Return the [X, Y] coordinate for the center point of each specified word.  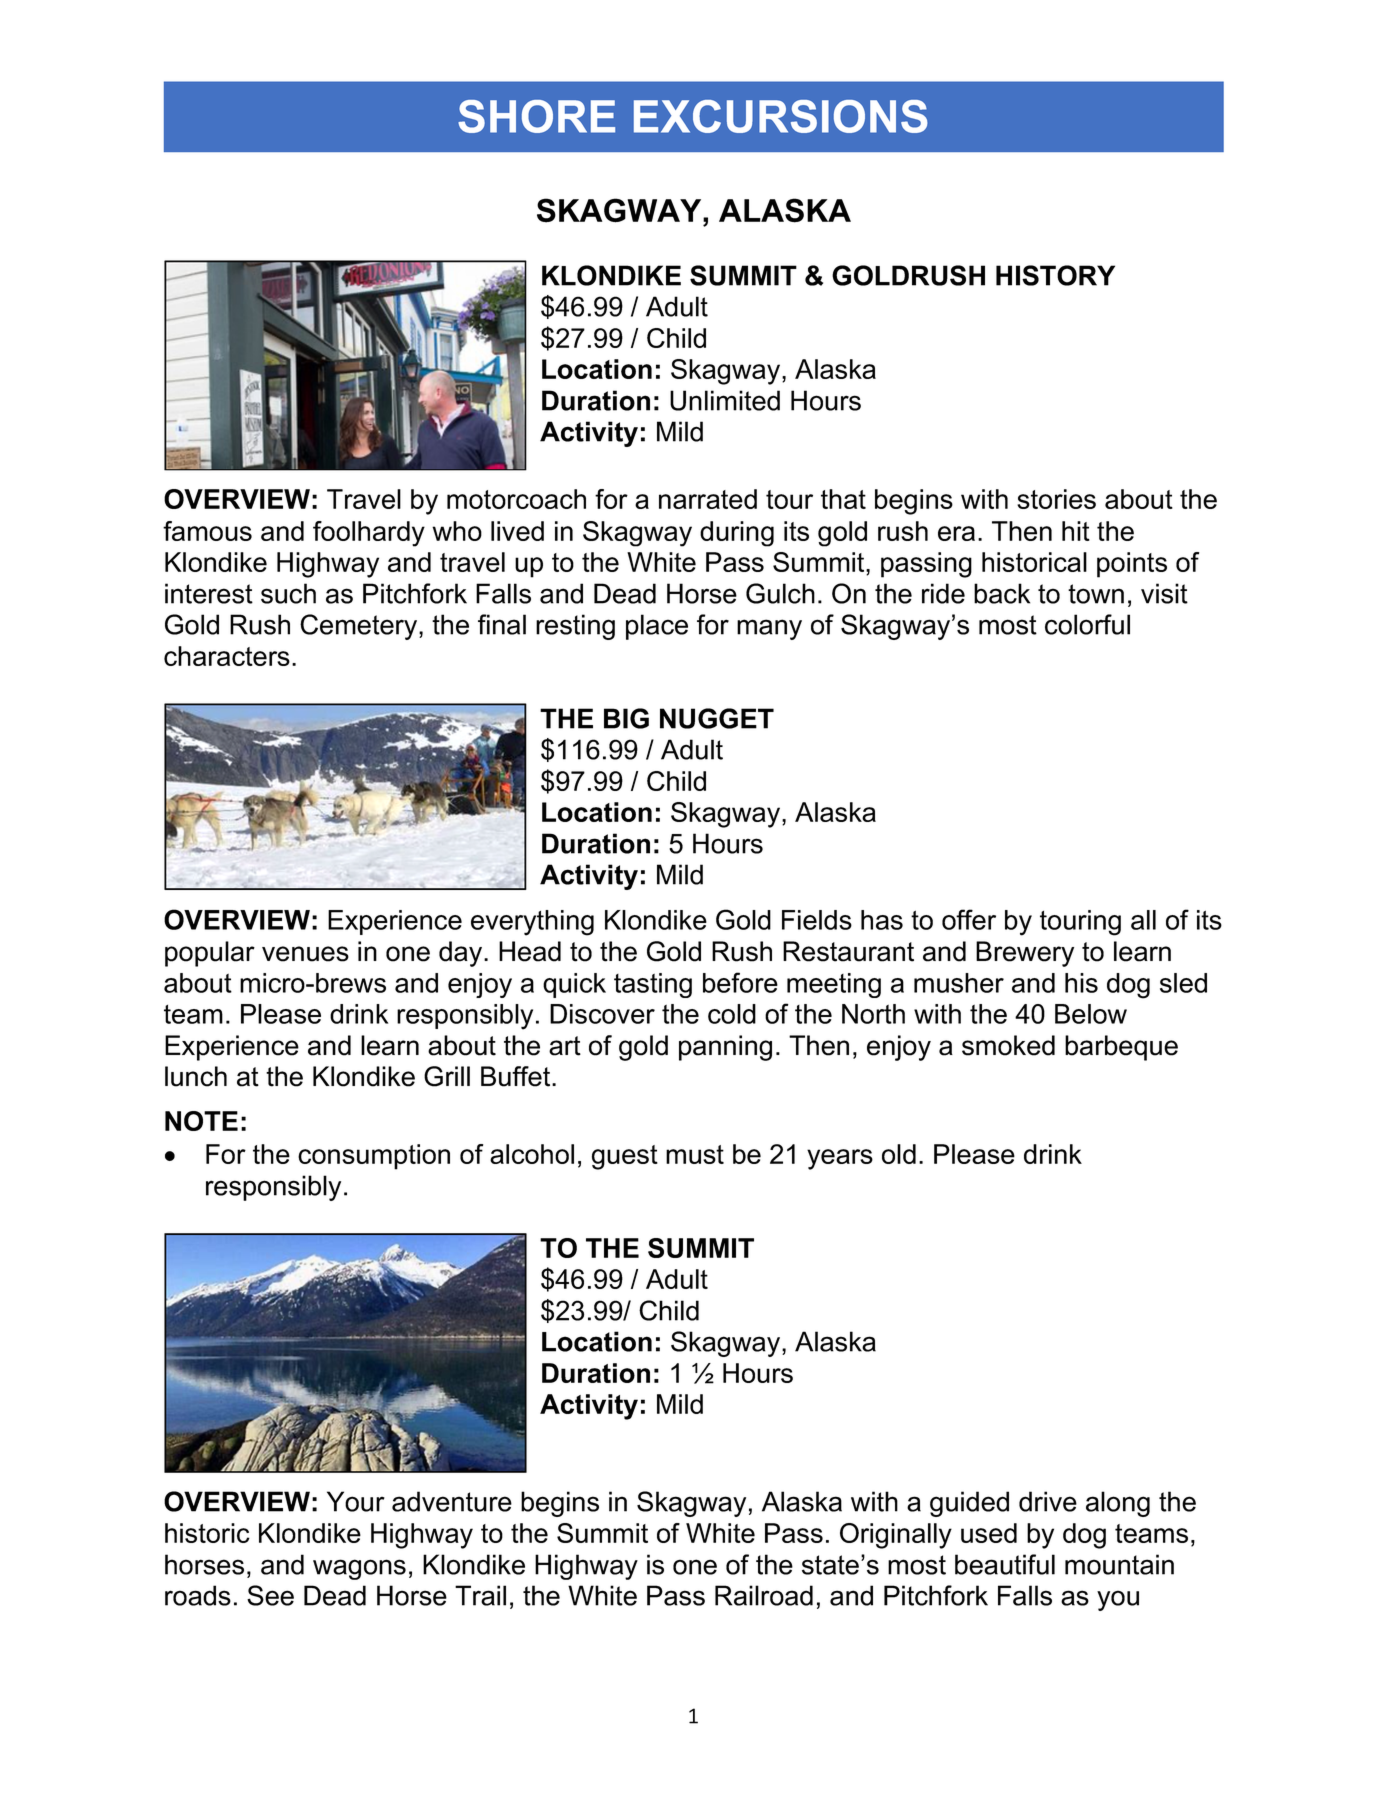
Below [1091, 1014]
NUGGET [717, 718]
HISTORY [1055, 275]
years [840, 1159]
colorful [1087, 624]
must [695, 1154]
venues [305, 954]
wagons [359, 1569]
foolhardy [369, 534]
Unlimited [725, 400]
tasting [653, 985]
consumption [374, 1157]
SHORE [536, 116]
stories [1056, 499]
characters [227, 656]
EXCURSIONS [781, 116]
